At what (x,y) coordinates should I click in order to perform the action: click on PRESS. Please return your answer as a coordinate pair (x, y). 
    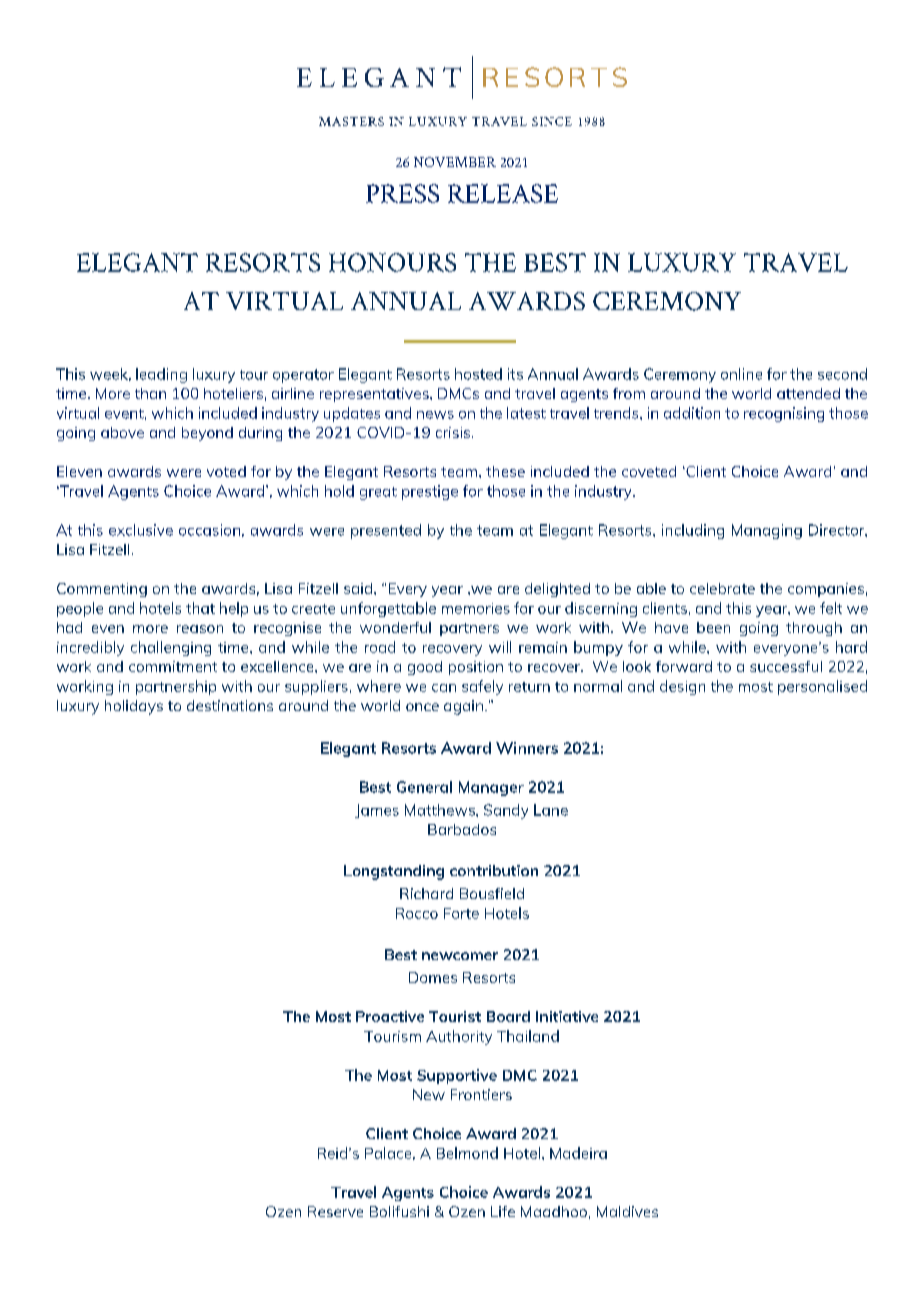
    Looking at the image, I should click on (402, 193).
